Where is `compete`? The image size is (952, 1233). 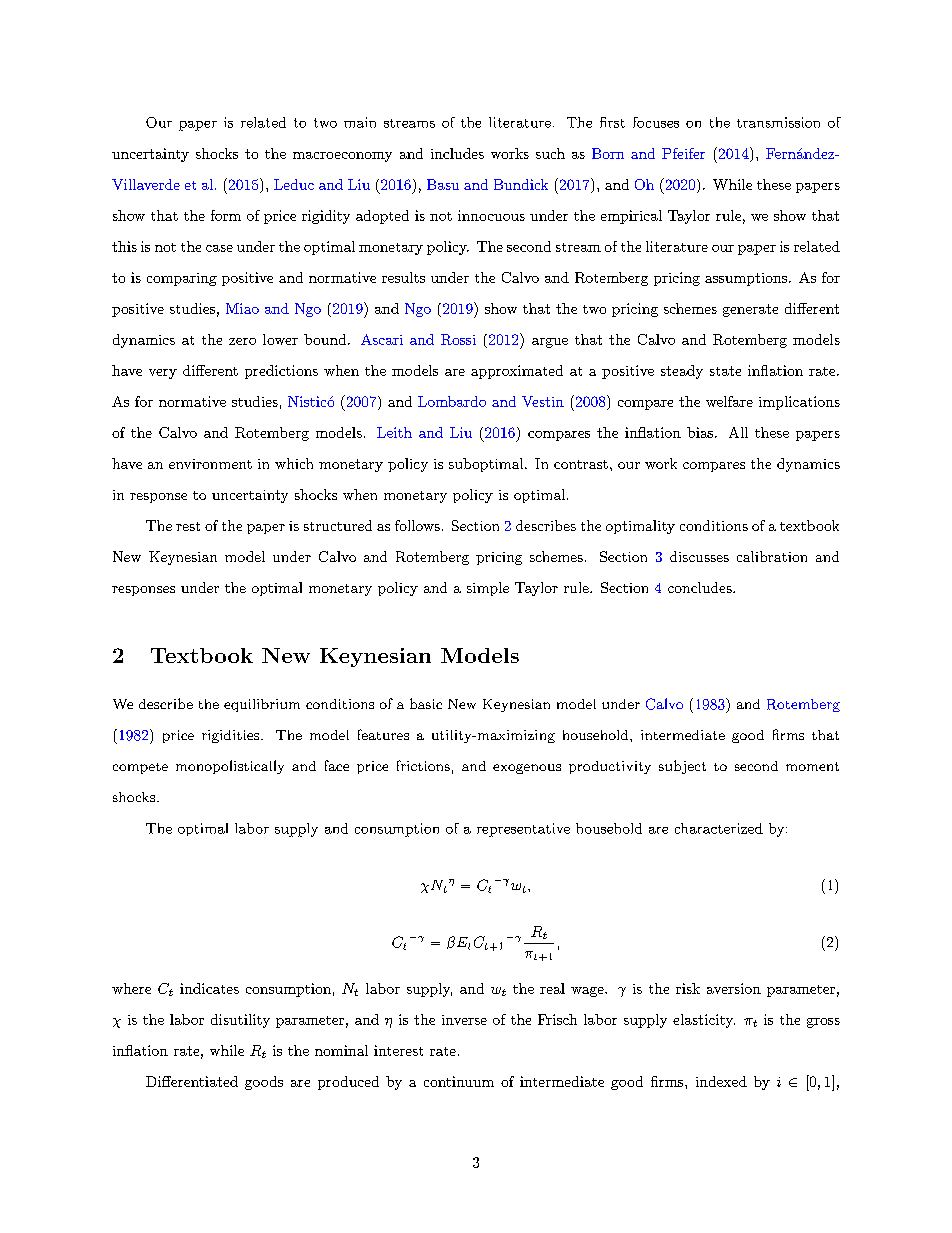
compete is located at coordinates (140, 768).
